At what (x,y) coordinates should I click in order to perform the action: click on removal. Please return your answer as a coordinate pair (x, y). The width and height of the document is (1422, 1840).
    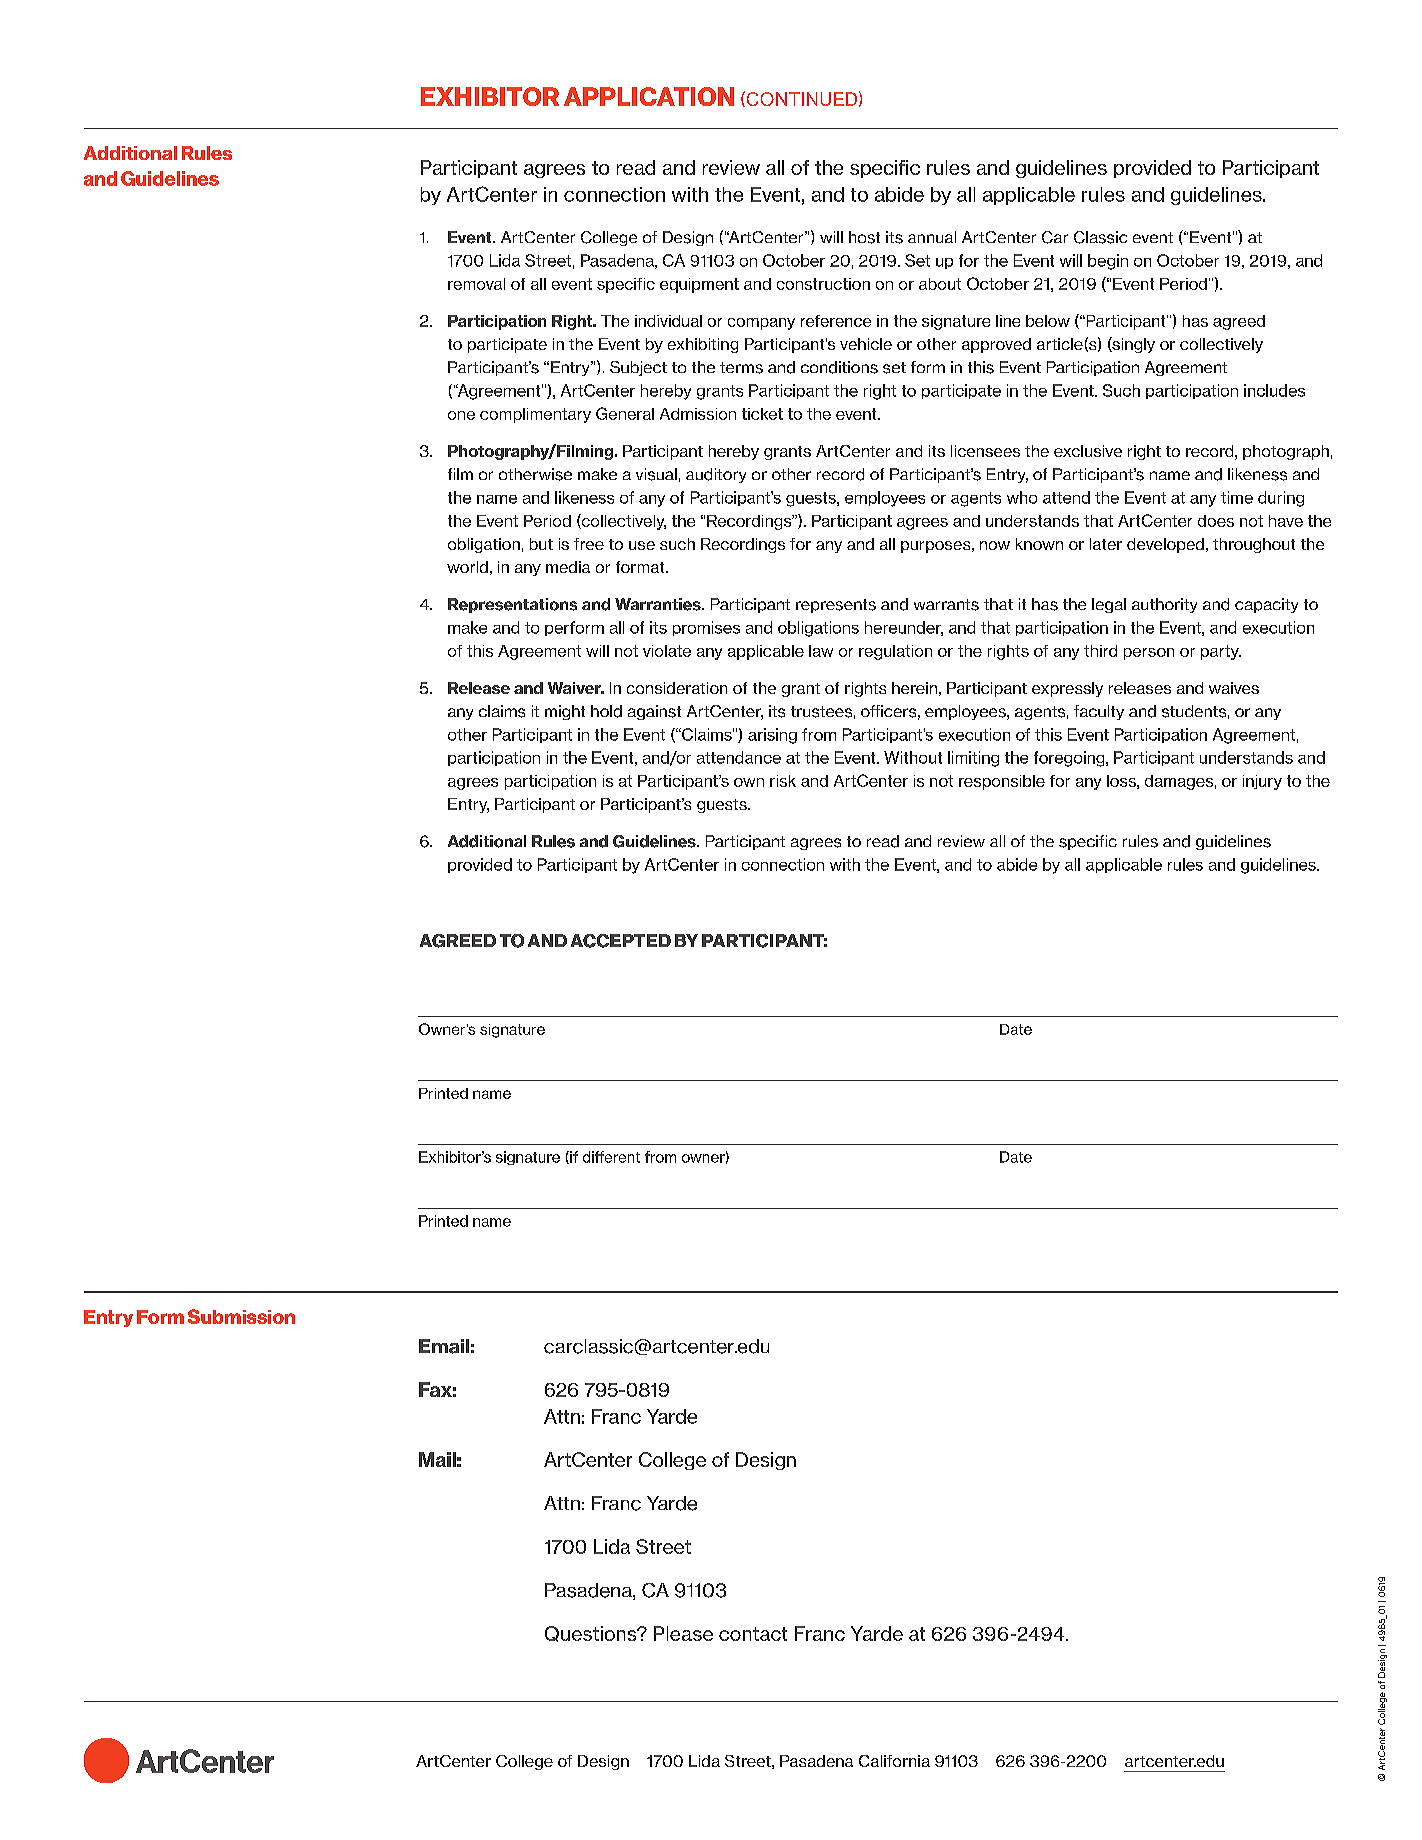
    Looking at the image, I should click on (476, 284).
